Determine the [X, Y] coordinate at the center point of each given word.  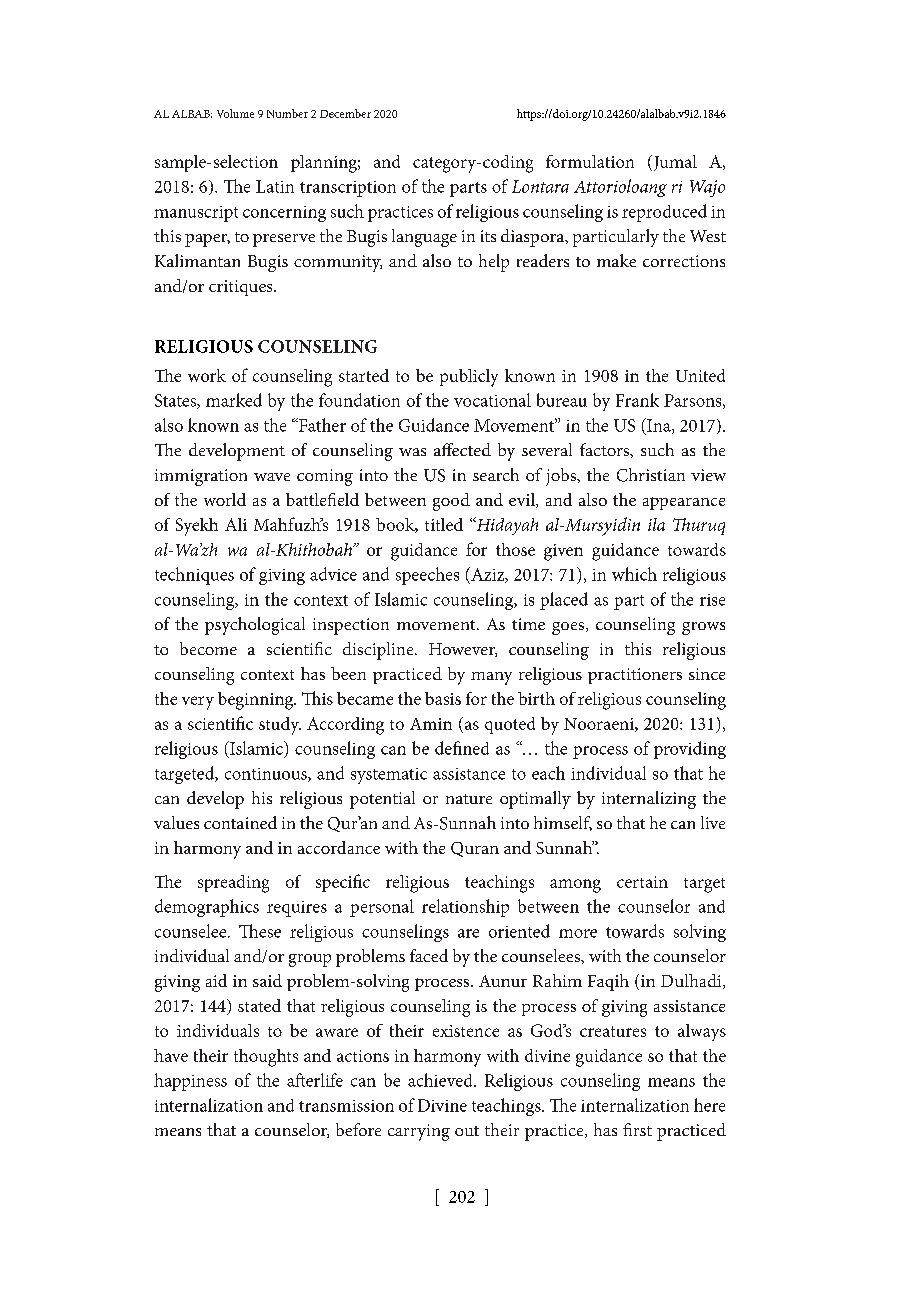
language [424, 238]
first [637, 1129]
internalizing [649, 800]
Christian [651, 475]
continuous [267, 775]
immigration [201, 477]
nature [469, 799]
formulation [590, 161]
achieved [441, 1080]
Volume [235, 113]
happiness [190, 1082]
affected [462, 449]
